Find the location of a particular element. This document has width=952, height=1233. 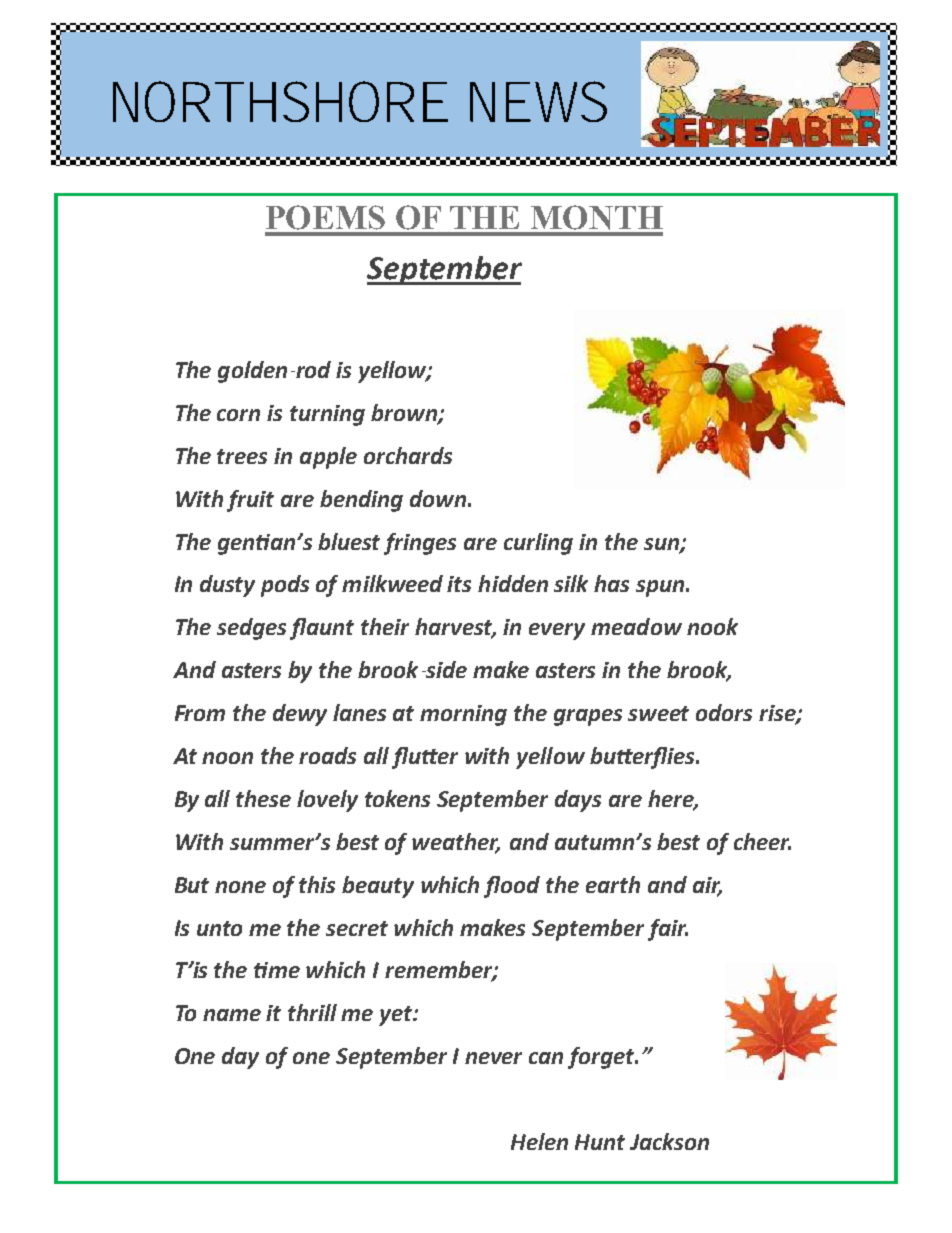

nook is located at coordinates (712, 626).
